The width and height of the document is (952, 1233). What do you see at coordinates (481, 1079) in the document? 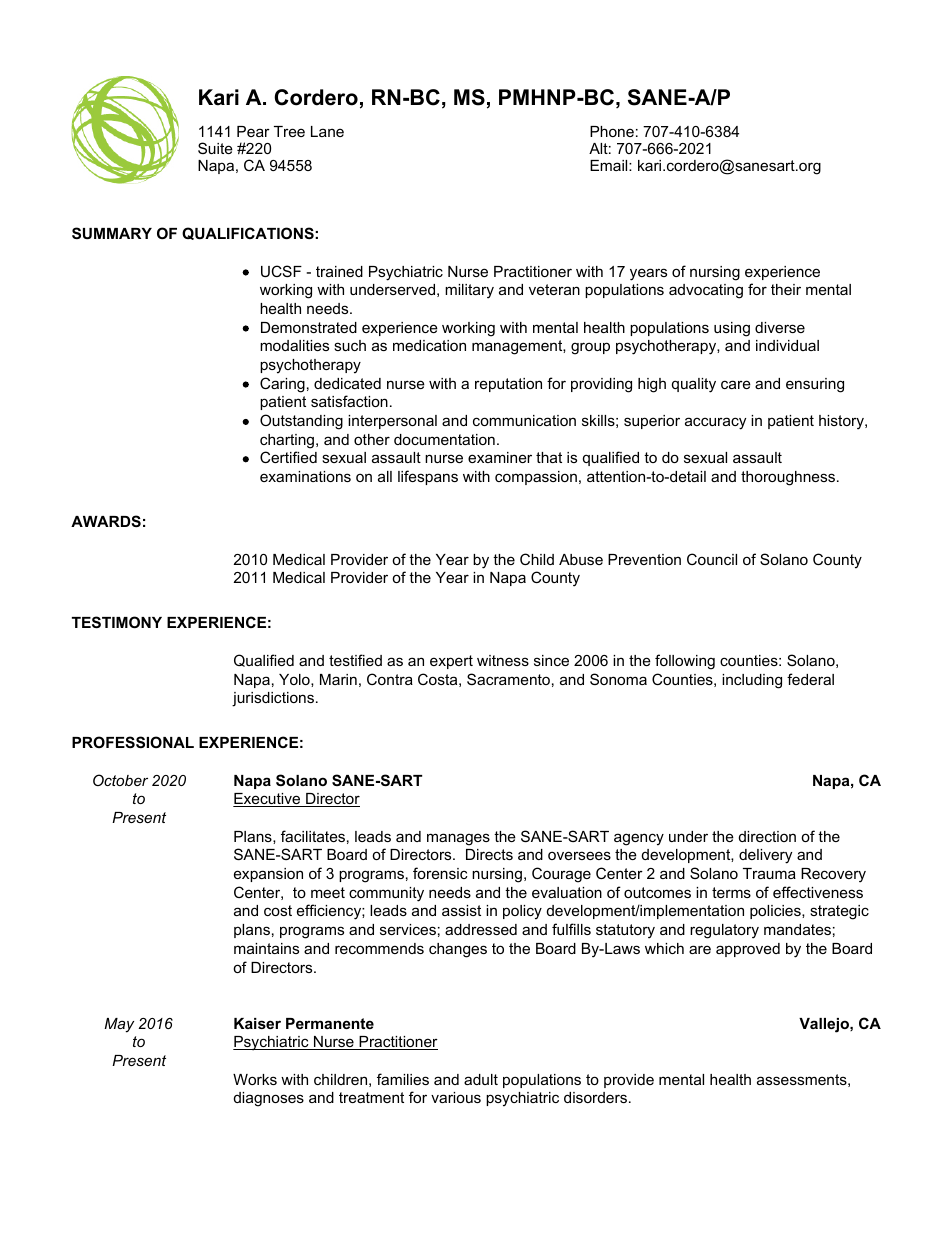
I see `adult` at bounding box center [481, 1079].
